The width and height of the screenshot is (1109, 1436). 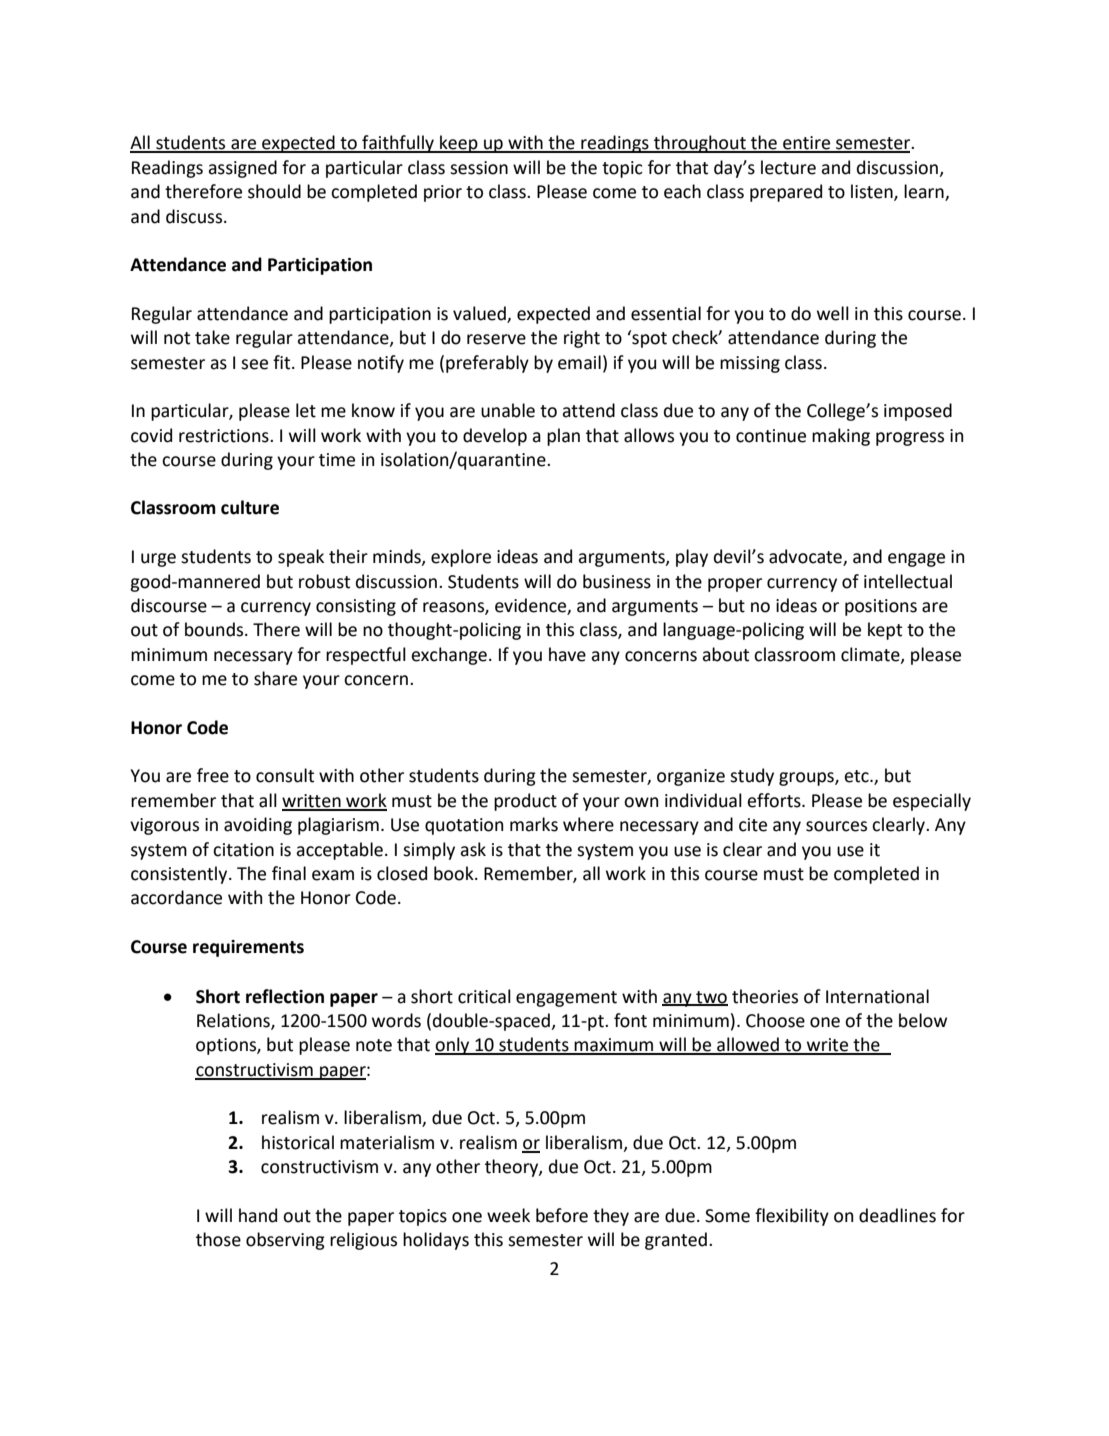 I want to click on explore, so click(x=461, y=558).
